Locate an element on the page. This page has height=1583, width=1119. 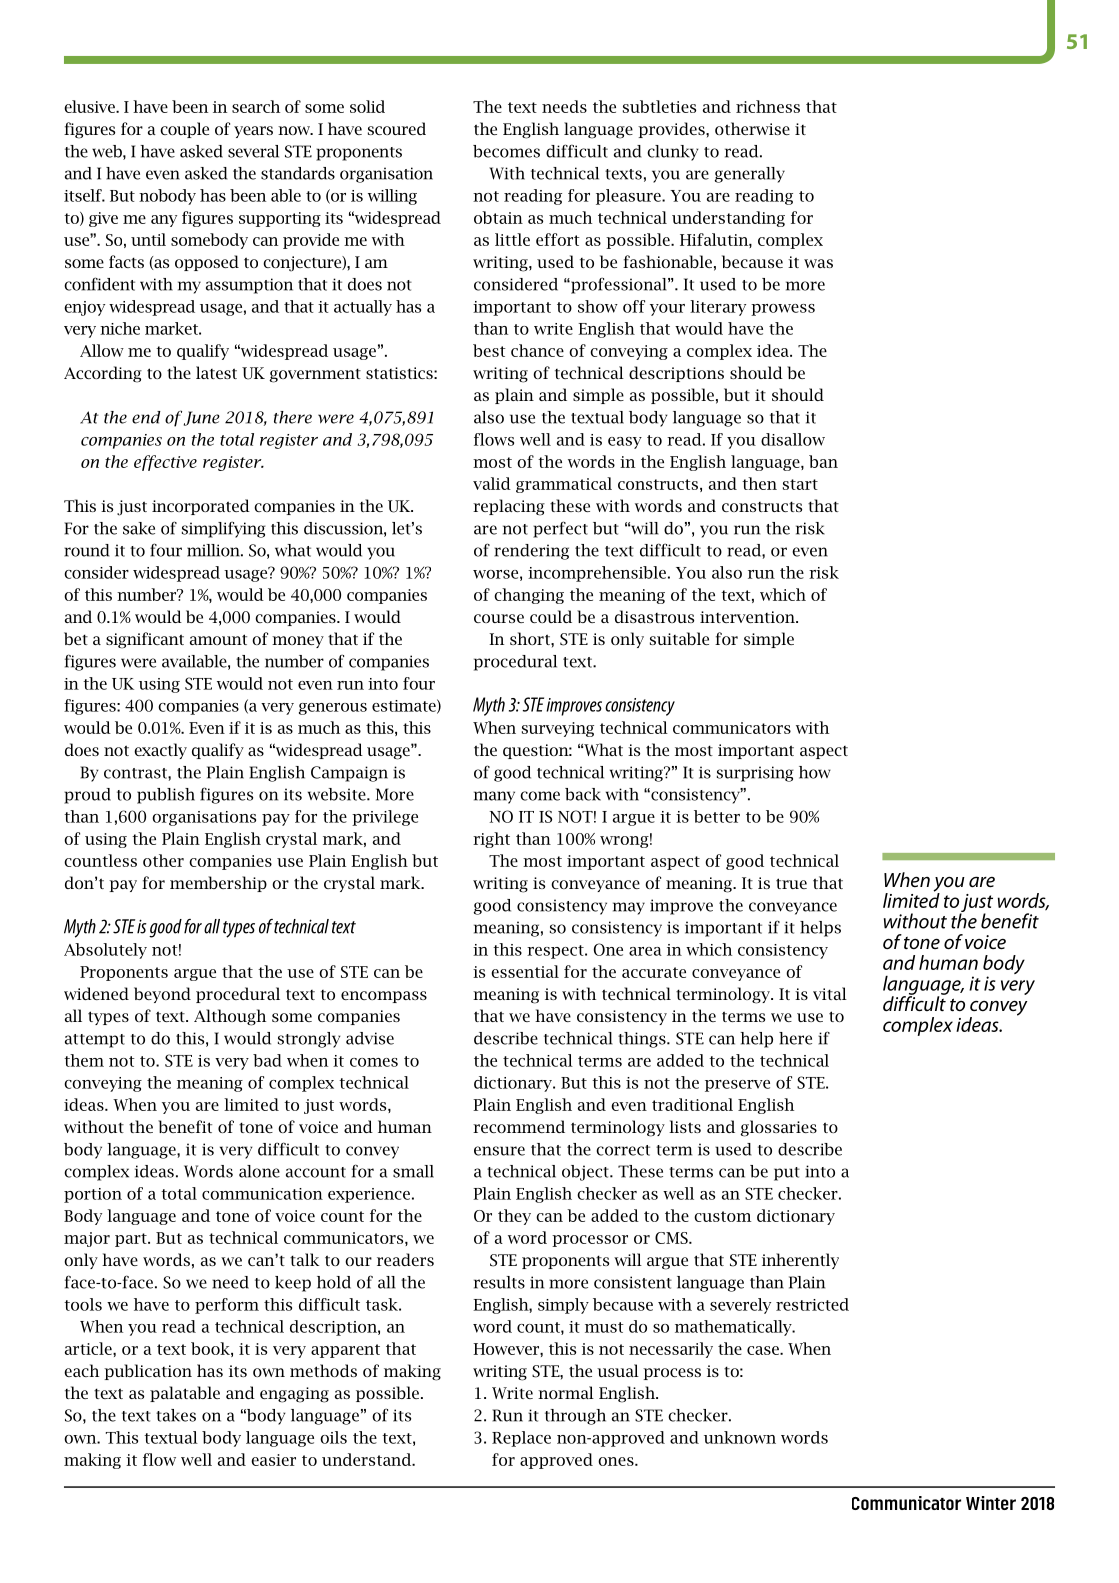
intervention is located at coordinates (748, 617).
